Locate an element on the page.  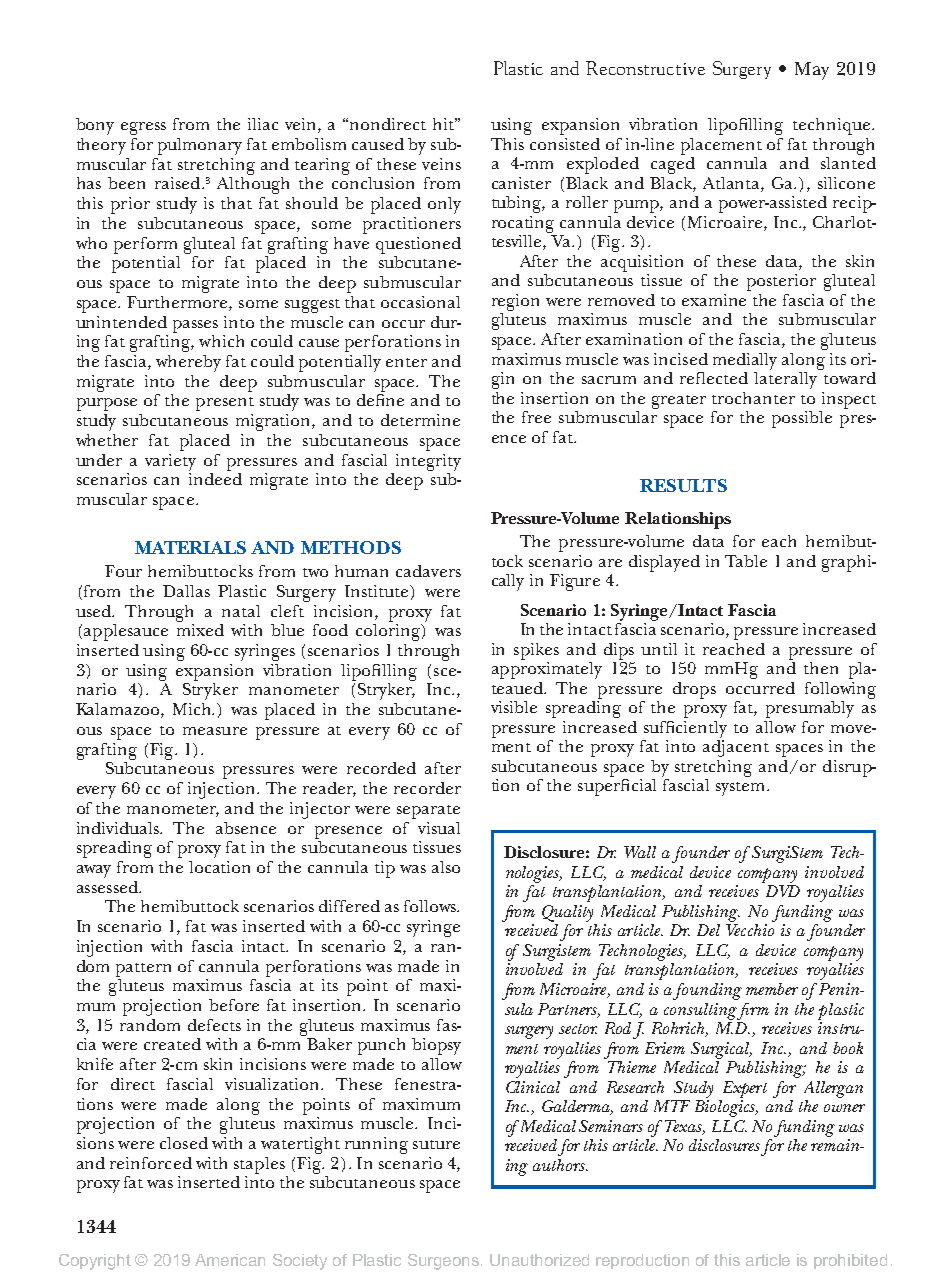
American is located at coordinates (230, 1260).
